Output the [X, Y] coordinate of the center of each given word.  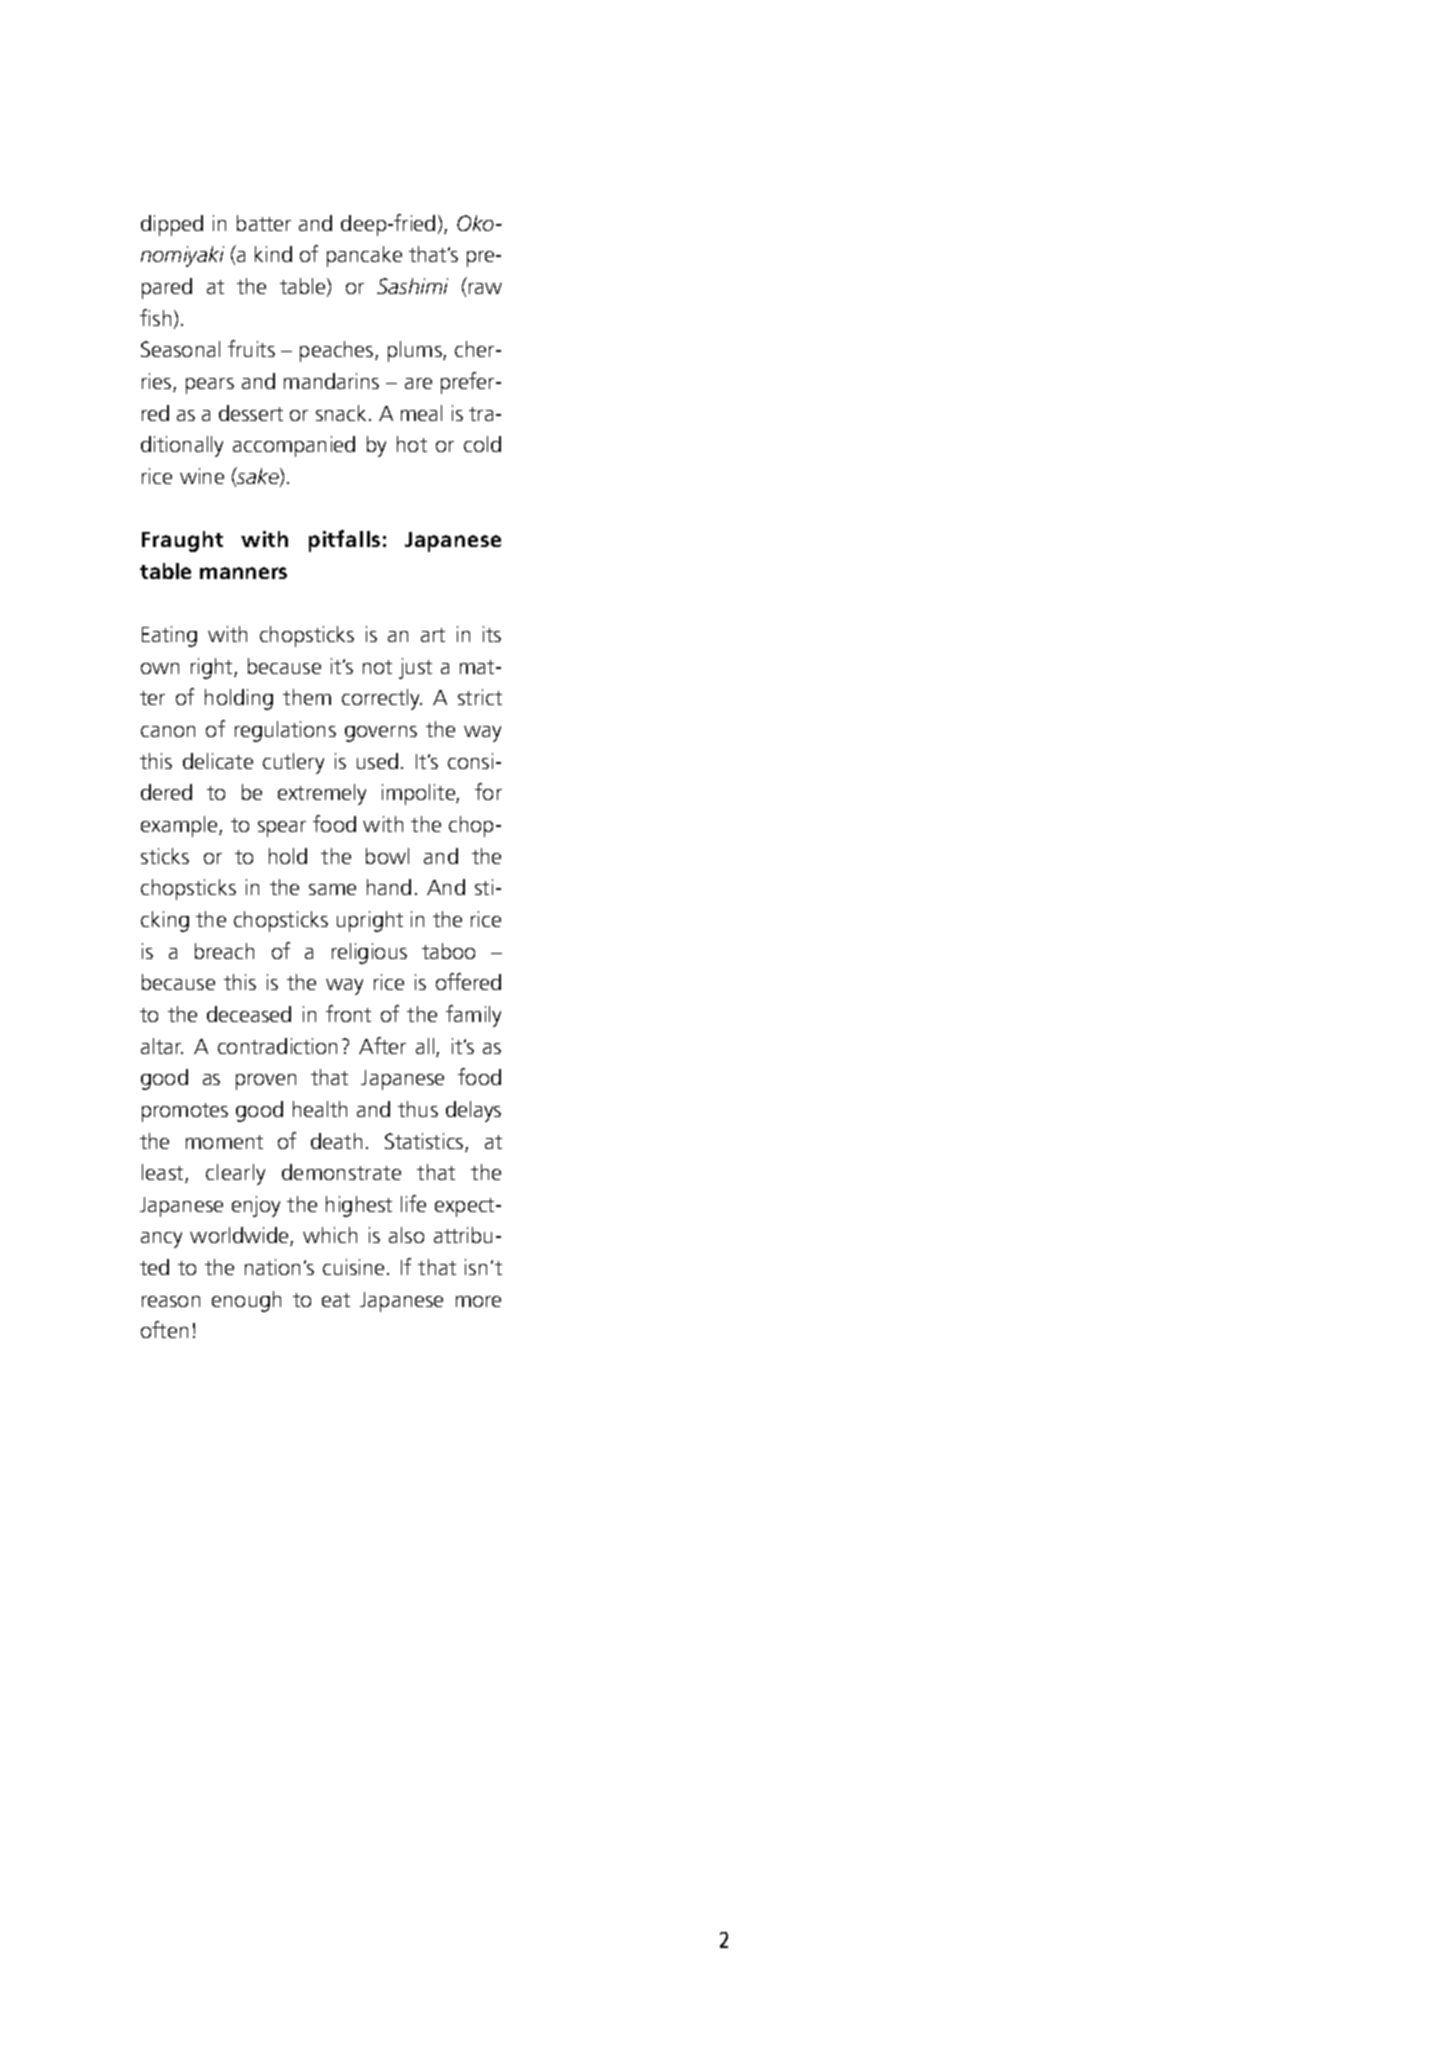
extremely [322, 794]
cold [482, 444]
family [473, 1016]
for [488, 791]
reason [171, 1301]
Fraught [182, 541]
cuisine [353, 1267]
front [348, 1013]
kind [273, 254]
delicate [218, 761]
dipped [172, 225]
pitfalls [344, 541]
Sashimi [412, 286]
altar [162, 1046]
